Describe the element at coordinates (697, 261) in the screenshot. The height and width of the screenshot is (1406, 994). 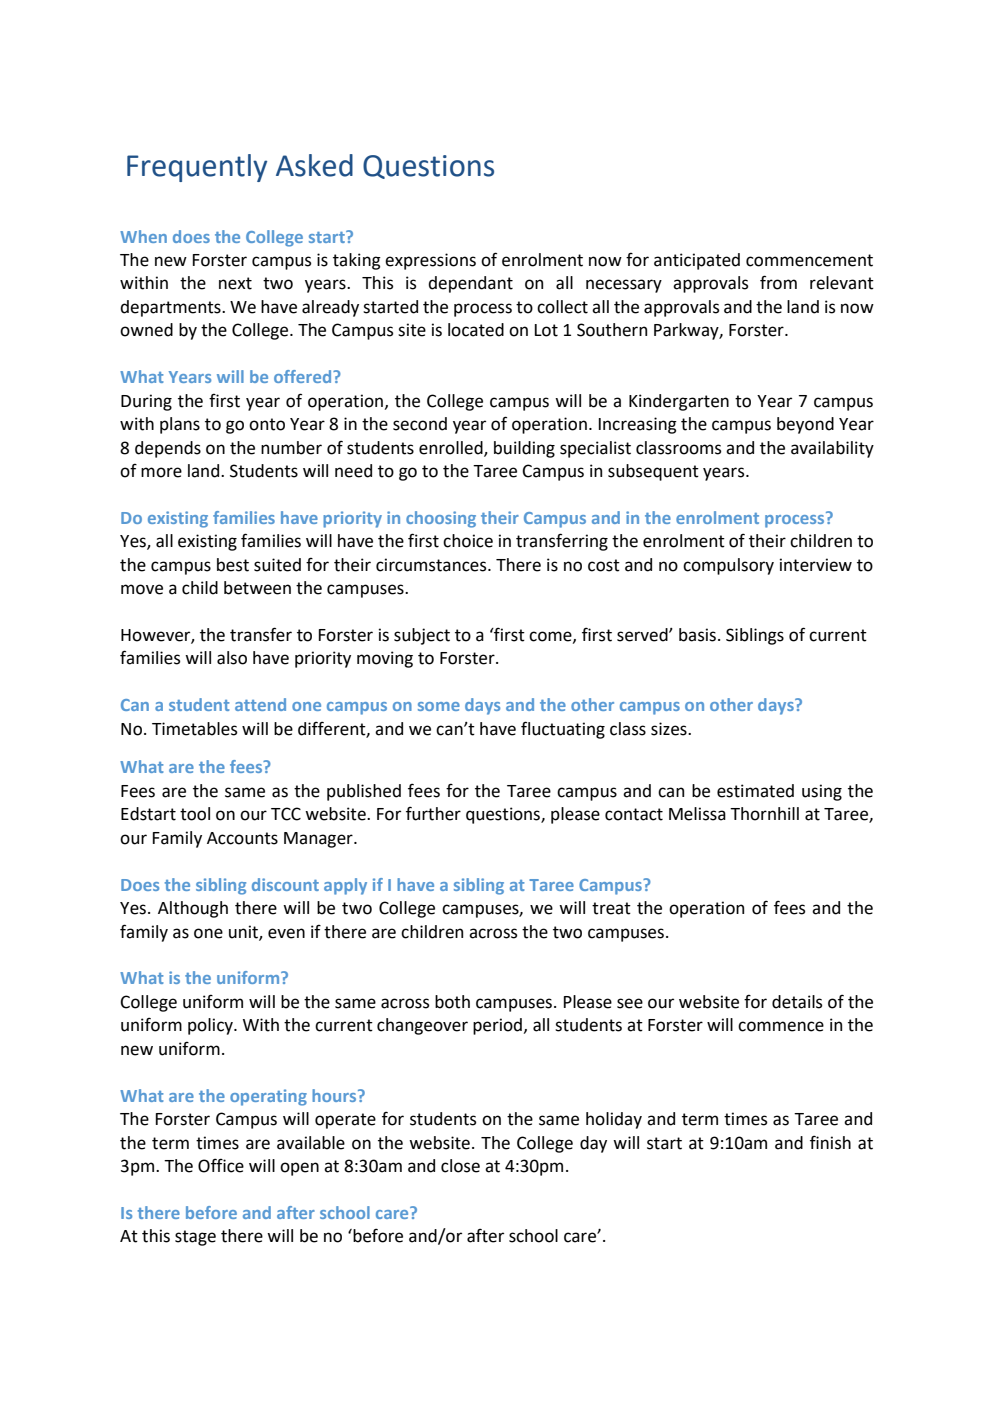
I see `anticipated` at that location.
